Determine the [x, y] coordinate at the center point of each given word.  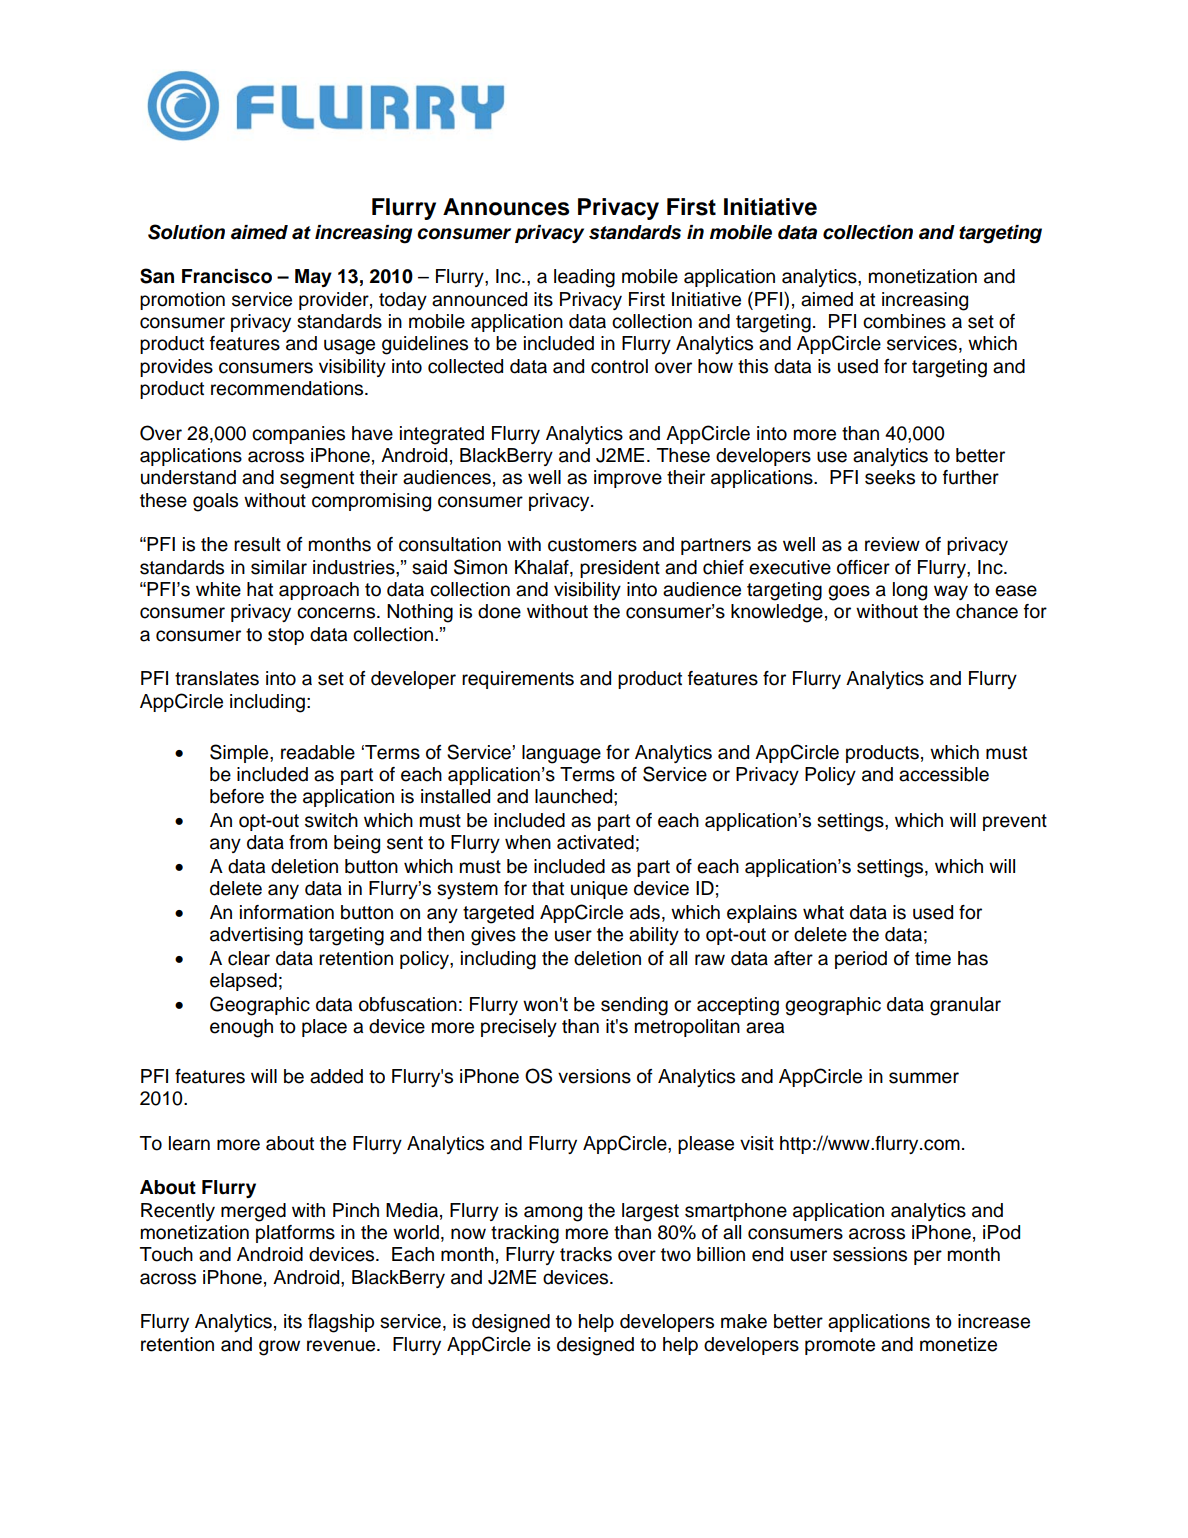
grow [279, 1348]
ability [654, 936]
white [218, 589]
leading [584, 278]
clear [249, 958]
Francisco [227, 276]
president [620, 569]
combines [904, 321]
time [933, 958]
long [910, 591]
